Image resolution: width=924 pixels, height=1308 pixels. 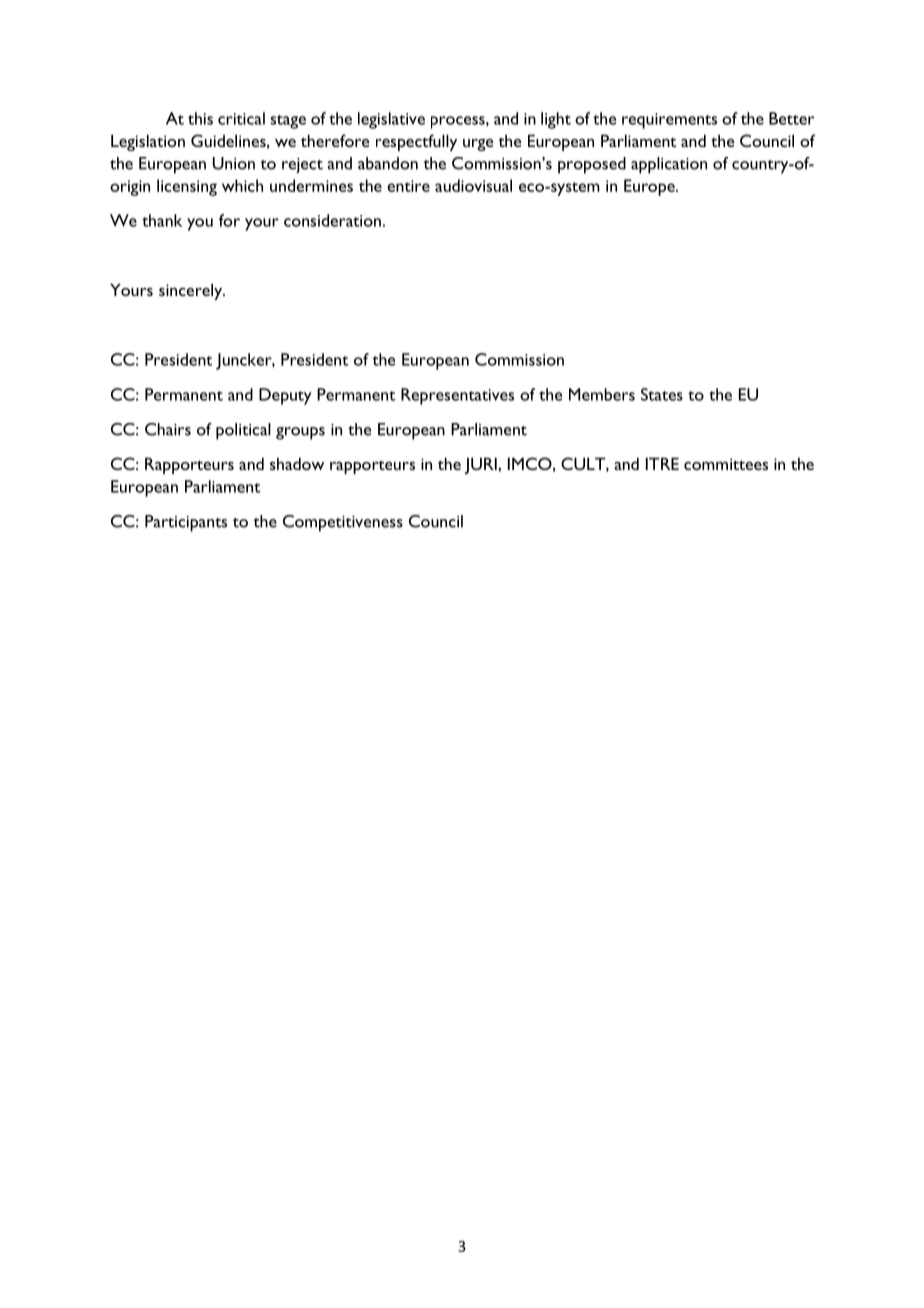 What do you see at coordinates (669, 121) in the page?
I see `requirements` at bounding box center [669, 121].
